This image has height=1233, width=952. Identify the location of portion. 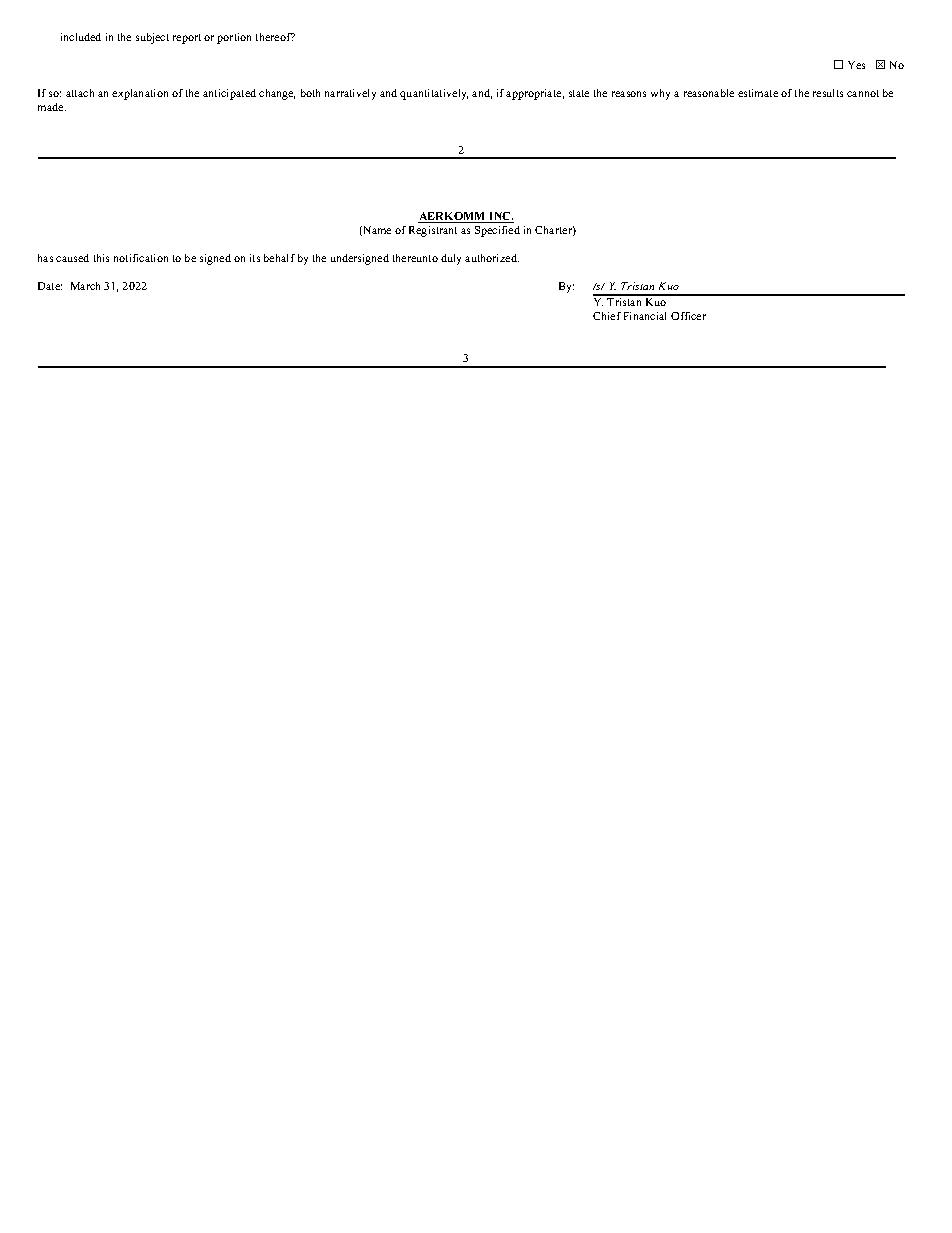
(234, 38).
